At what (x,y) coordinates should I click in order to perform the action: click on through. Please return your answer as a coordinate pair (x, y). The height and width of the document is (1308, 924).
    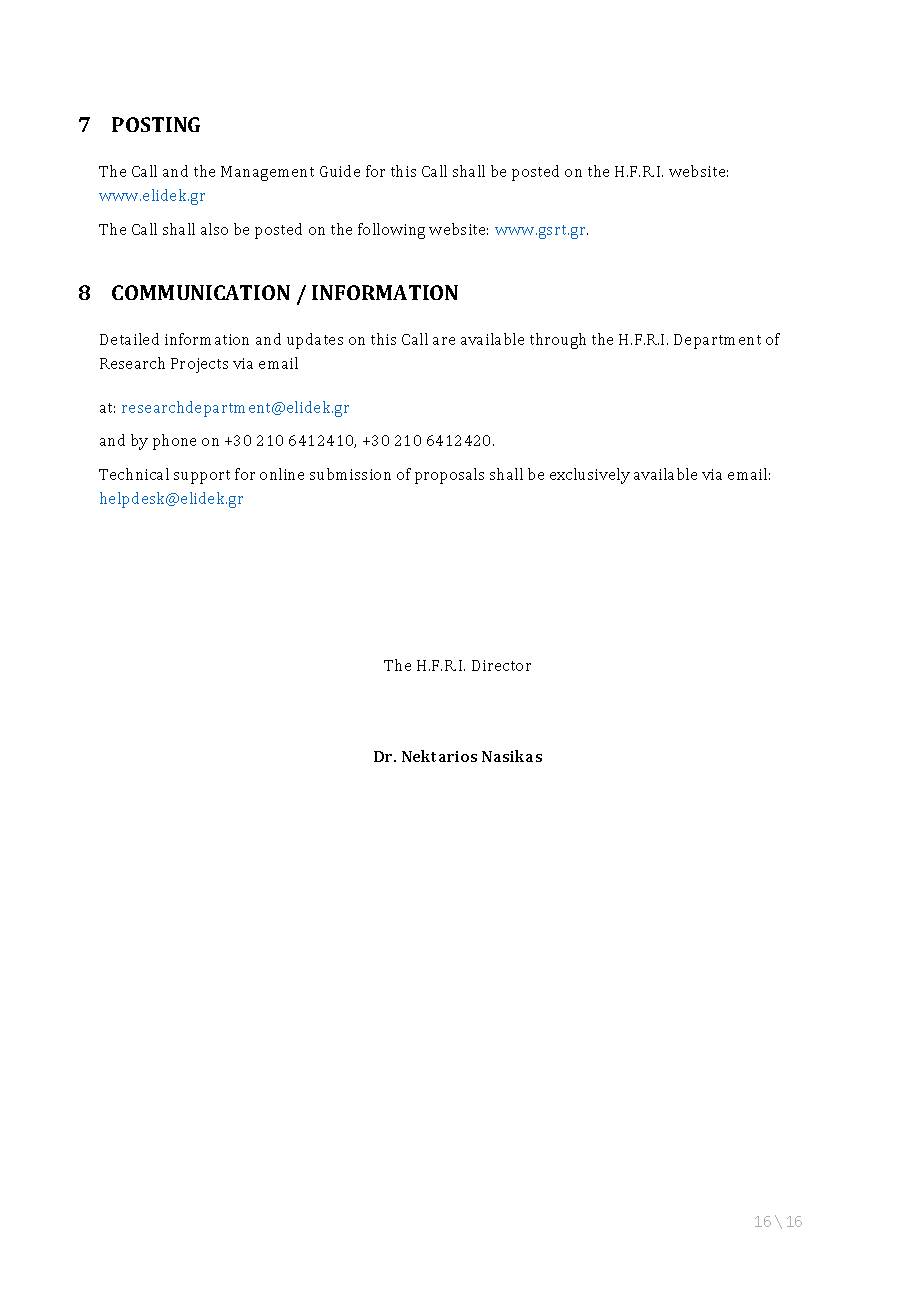
    Looking at the image, I should click on (558, 341).
